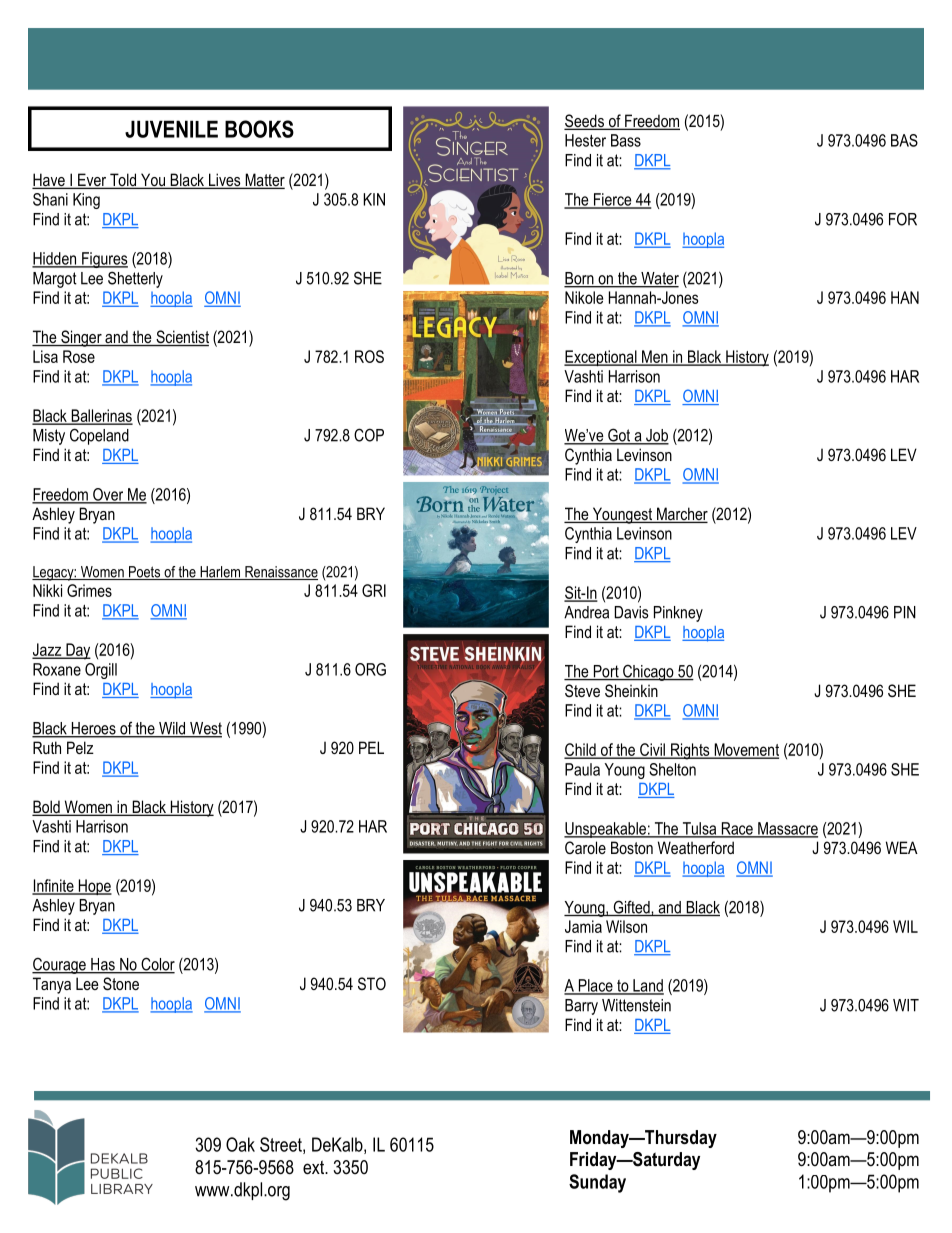 This page has height=1233, width=952. What do you see at coordinates (699, 829) in the page?
I see `Tulsa` at bounding box center [699, 829].
